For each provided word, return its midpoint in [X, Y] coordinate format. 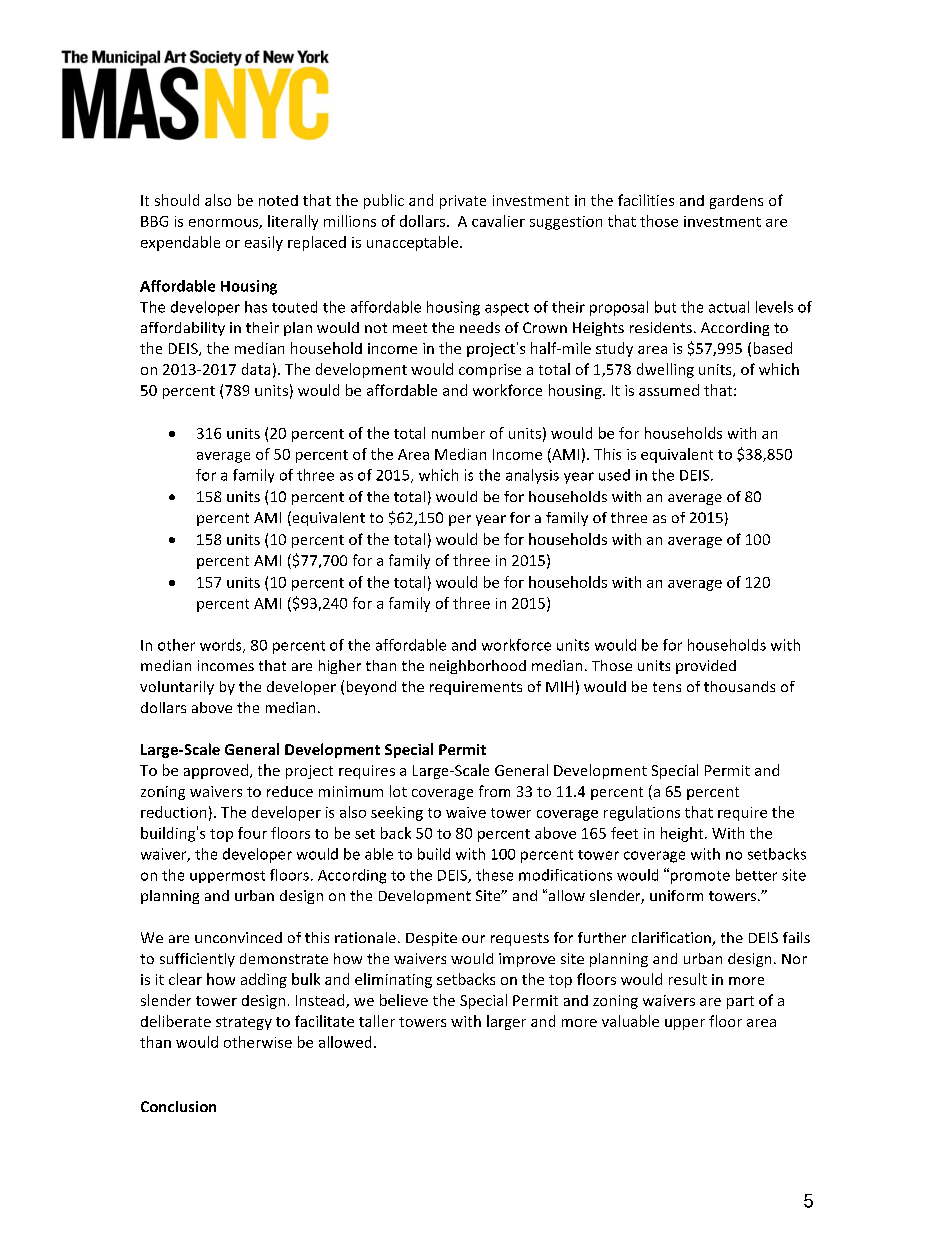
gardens [736, 202]
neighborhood [478, 667]
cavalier [498, 221]
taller [377, 1021]
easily [264, 243]
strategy [244, 1023]
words [222, 646]
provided [706, 667]
